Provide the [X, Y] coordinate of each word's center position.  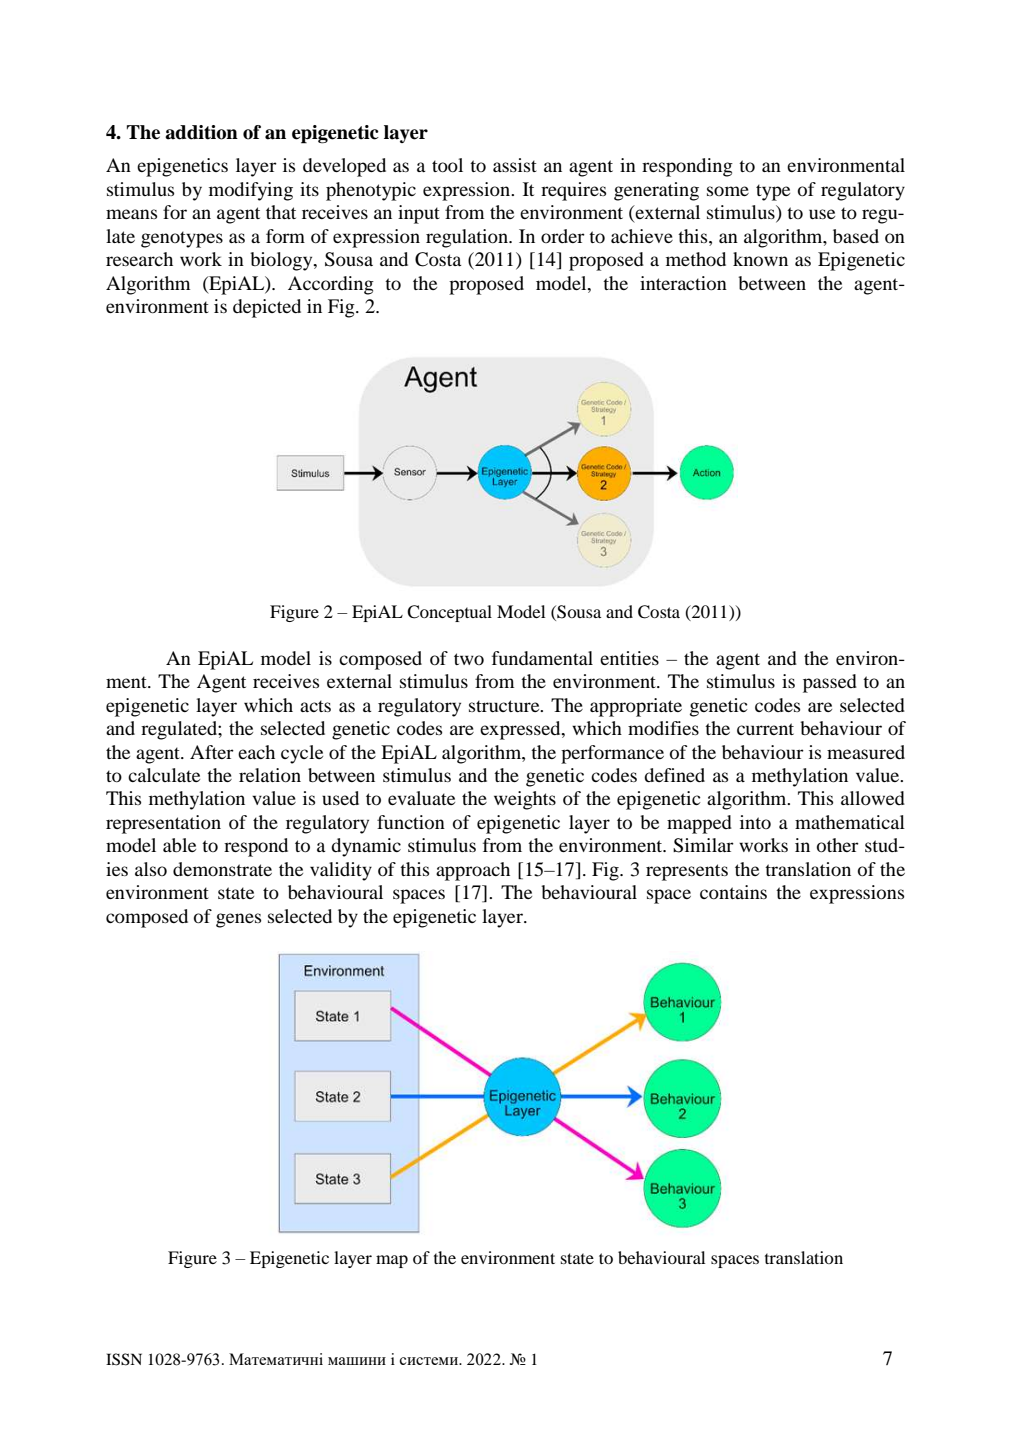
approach [473, 871]
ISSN [124, 1359]
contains [733, 892]
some [728, 191]
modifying [251, 191]
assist [515, 165]
